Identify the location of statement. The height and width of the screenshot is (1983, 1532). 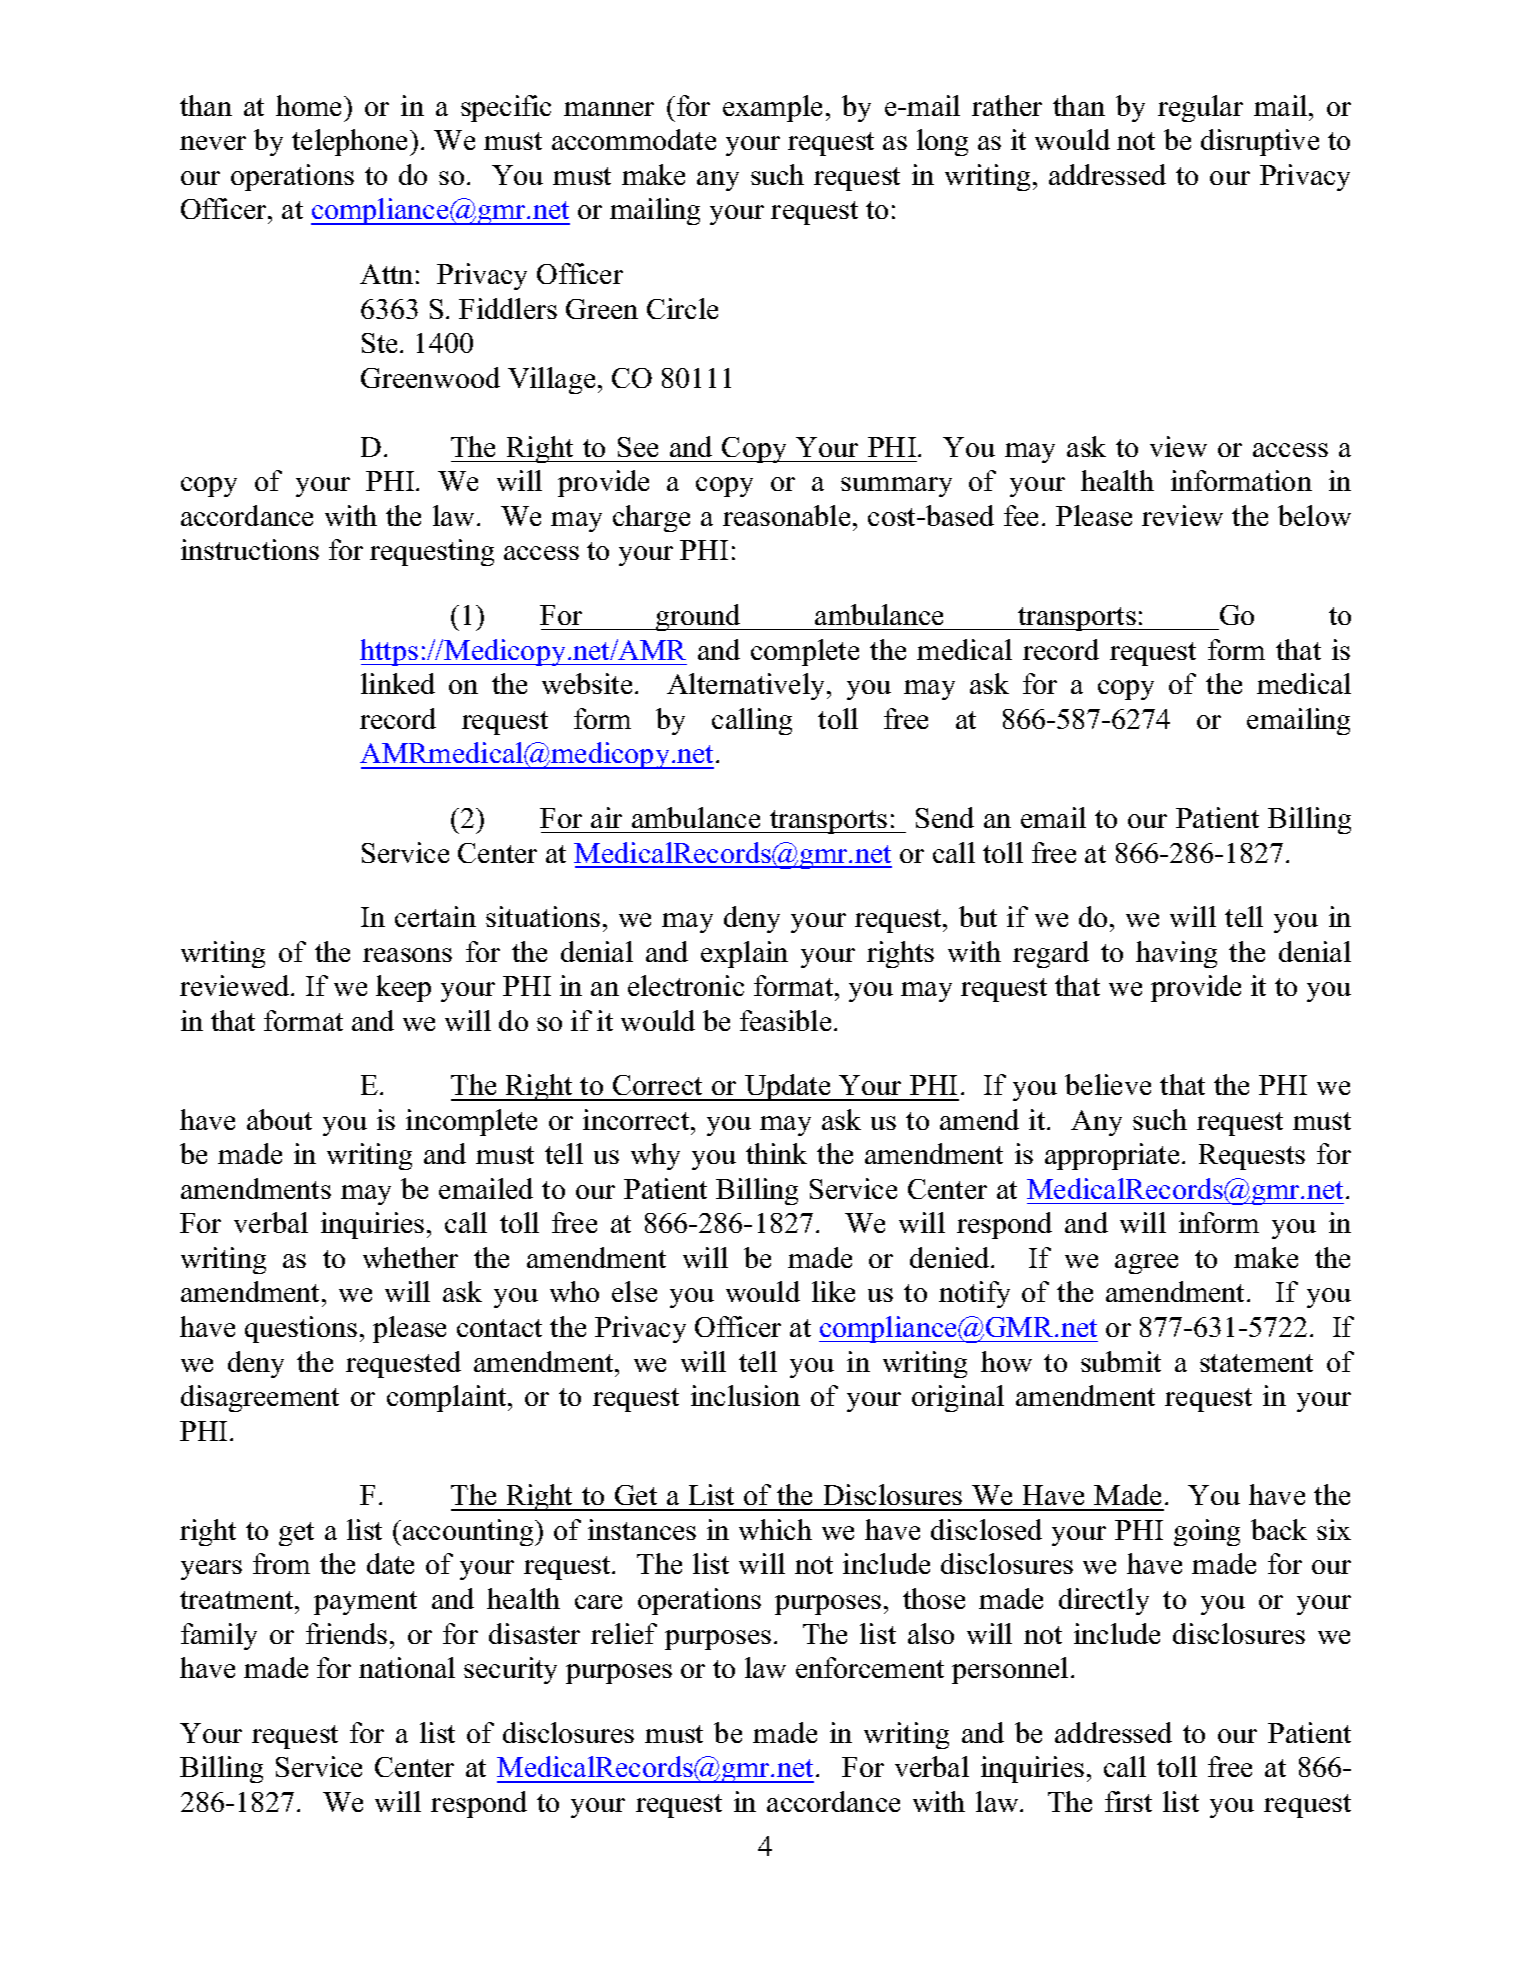
(1256, 1363).
